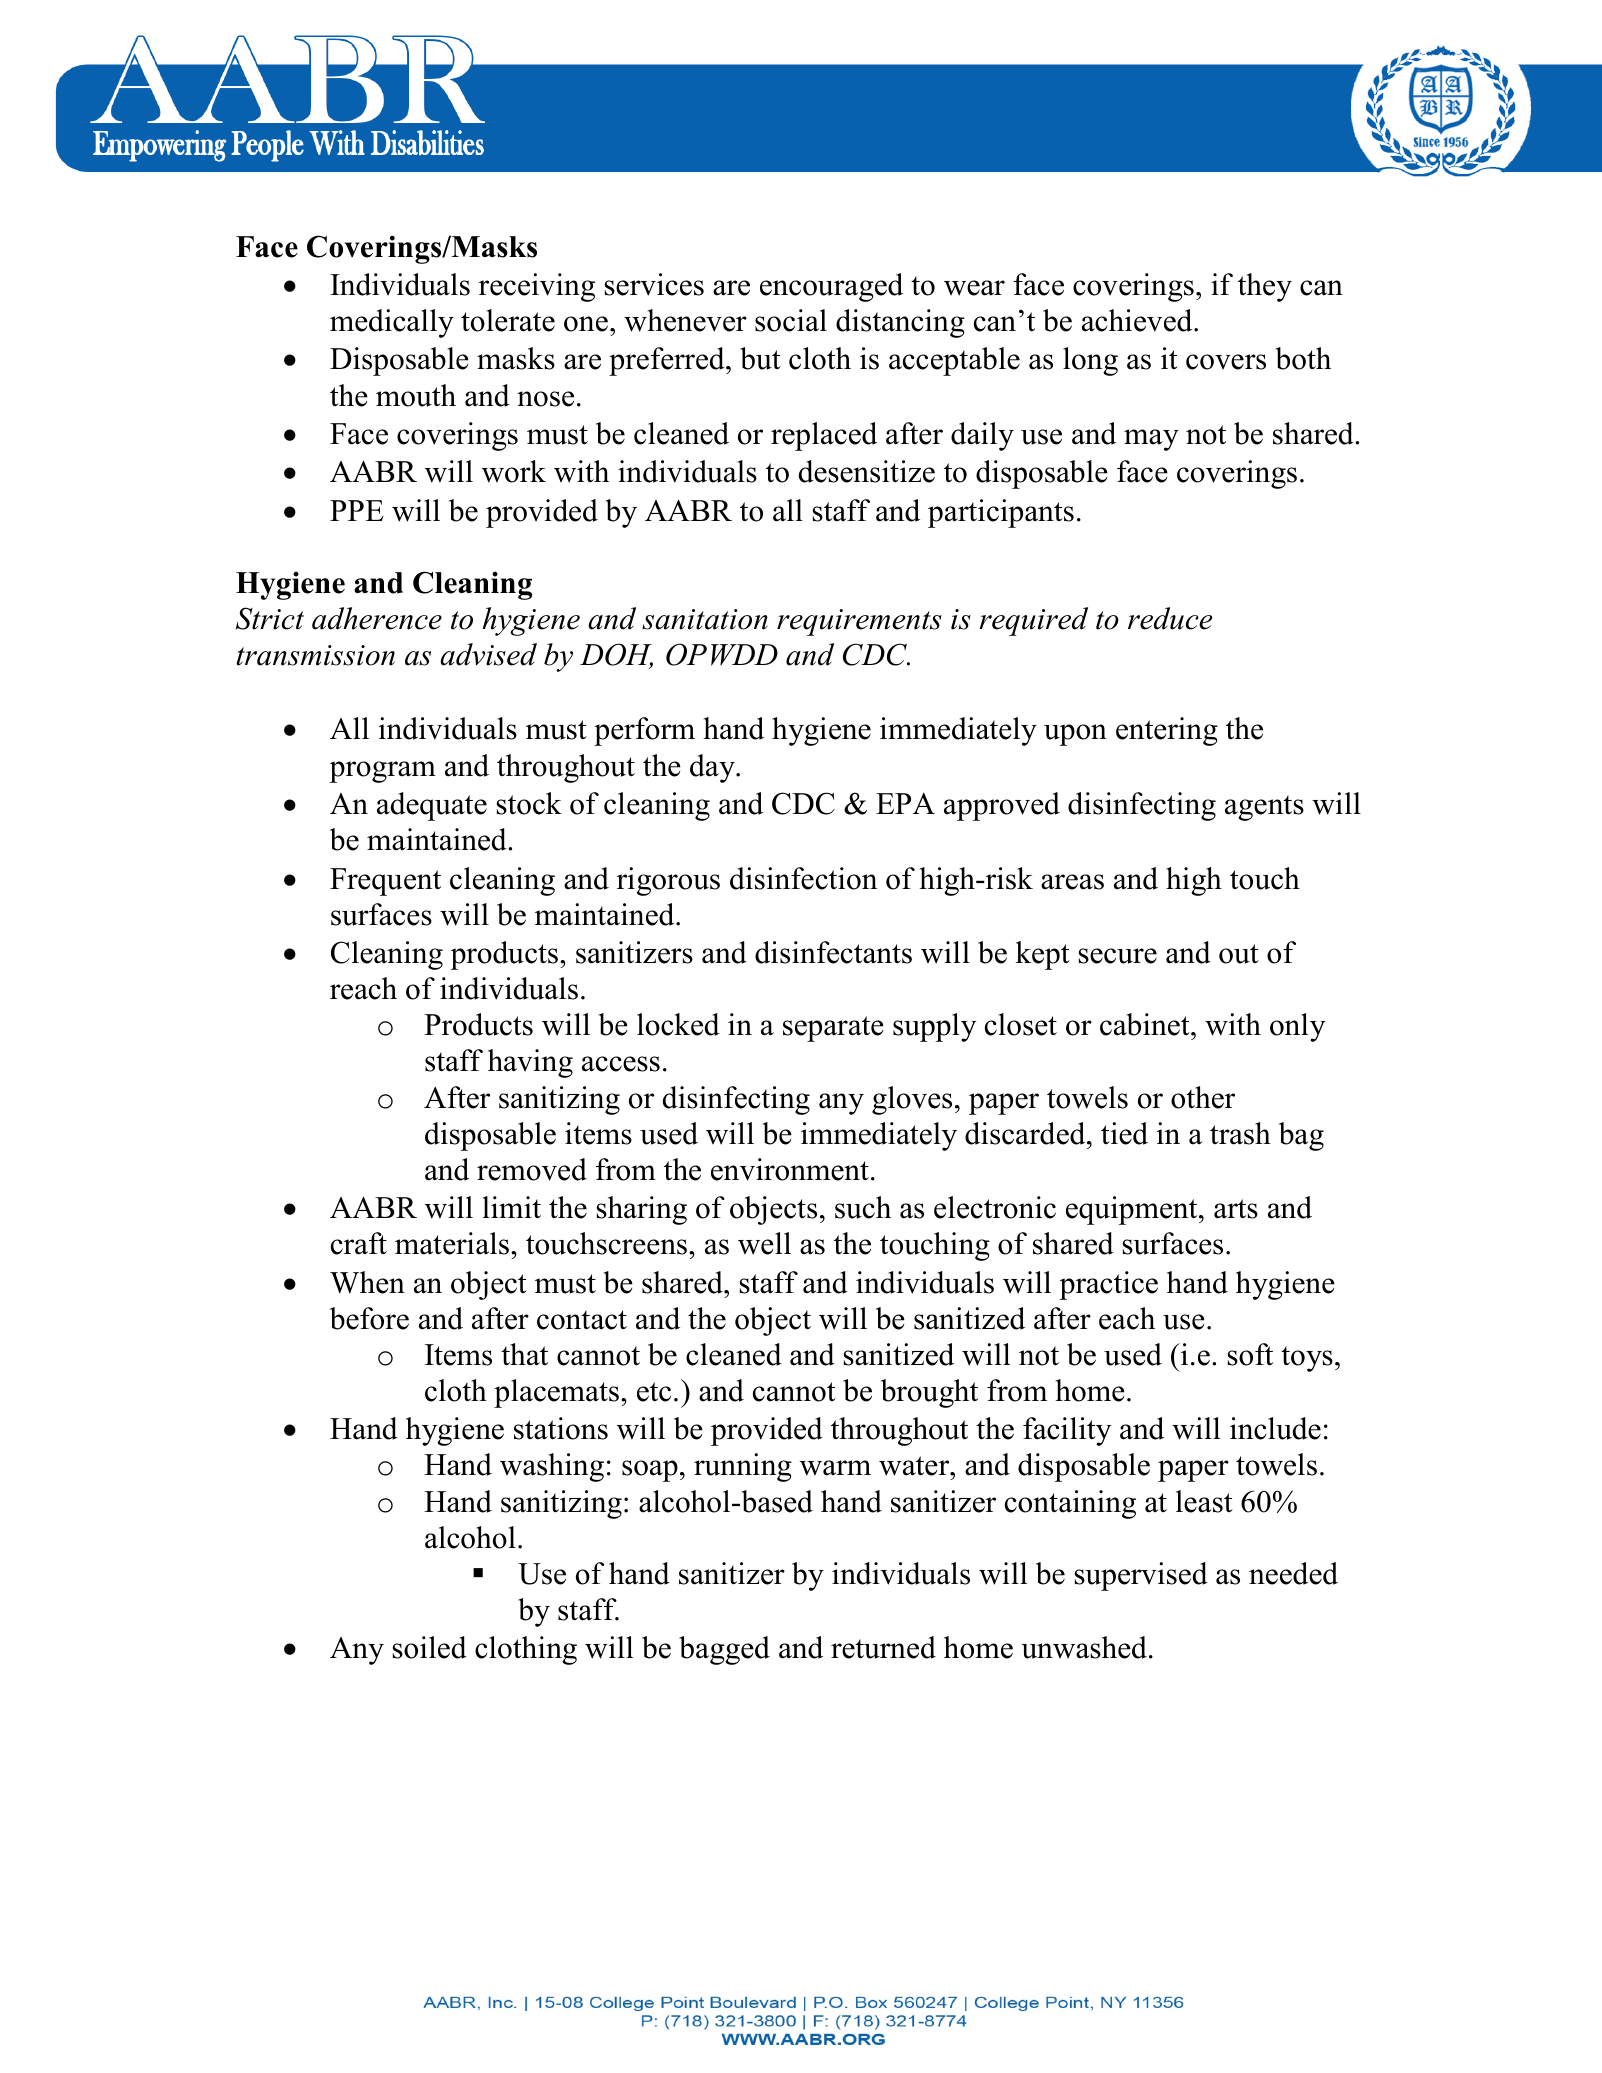 This screenshot has height=2073, width=1602. Describe the element at coordinates (1141, 1576) in the screenshot. I see `supervised` at that location.
